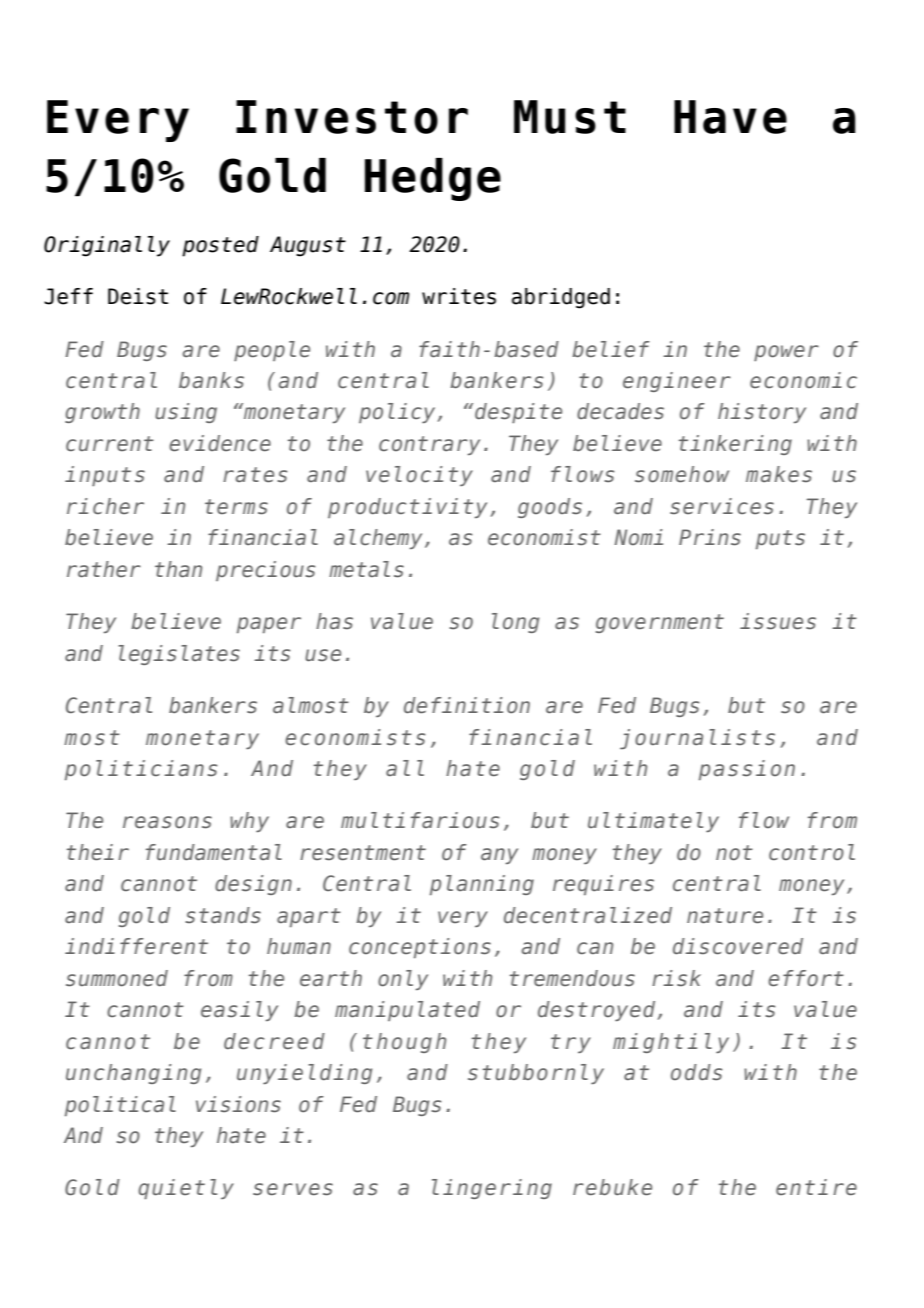 The width and height of the screenshot is (924, 1308). I want to click on velocity, so click(419, 476).
